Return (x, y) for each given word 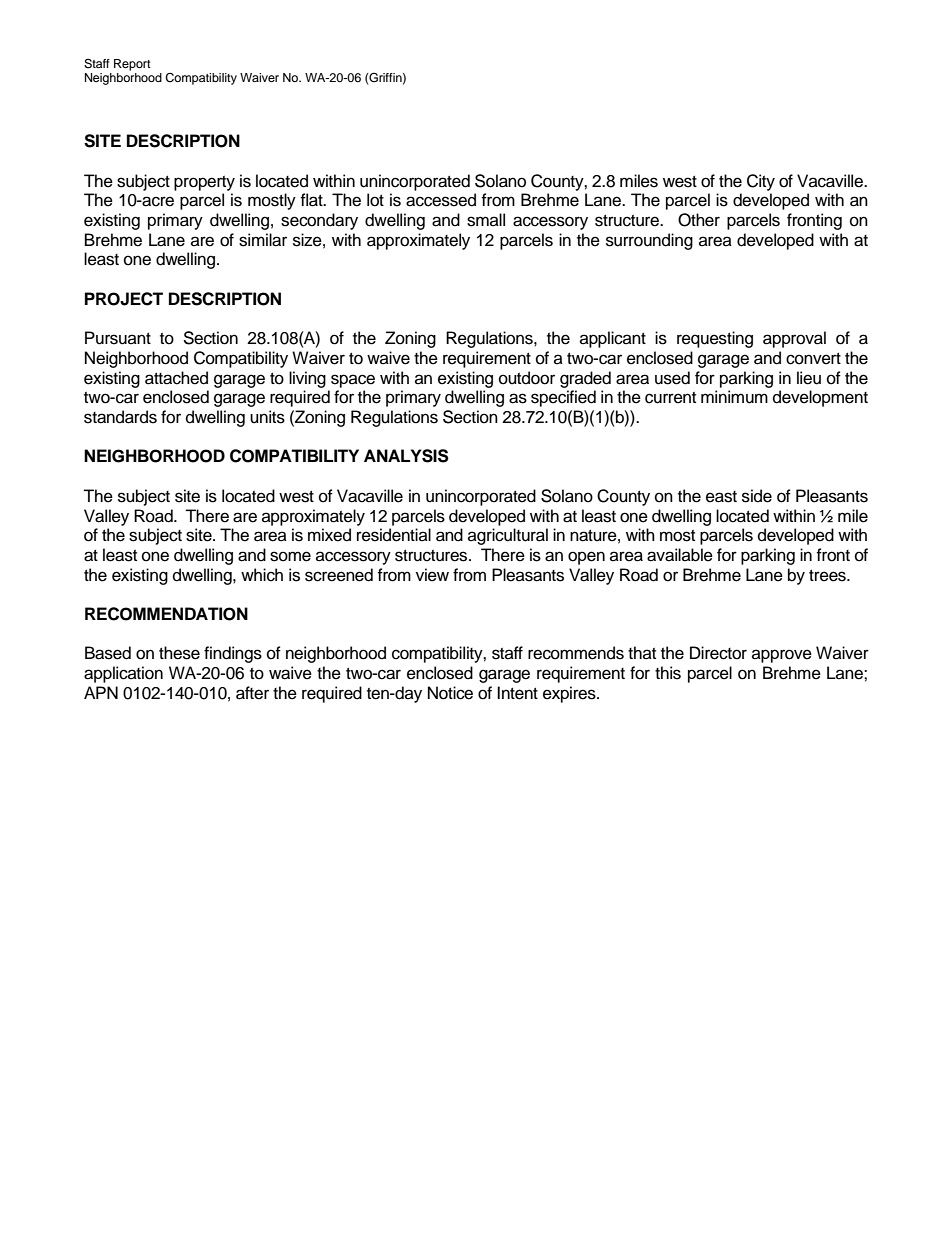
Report (132, 65)
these (179, 653)
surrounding (649, 241)
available (680, 555)
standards (120, 417)
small (486, 220)
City (761, 182)
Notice (450, 693)
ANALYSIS (406, 456)
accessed (441, 200)
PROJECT (124, 299)
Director (718, 653)
